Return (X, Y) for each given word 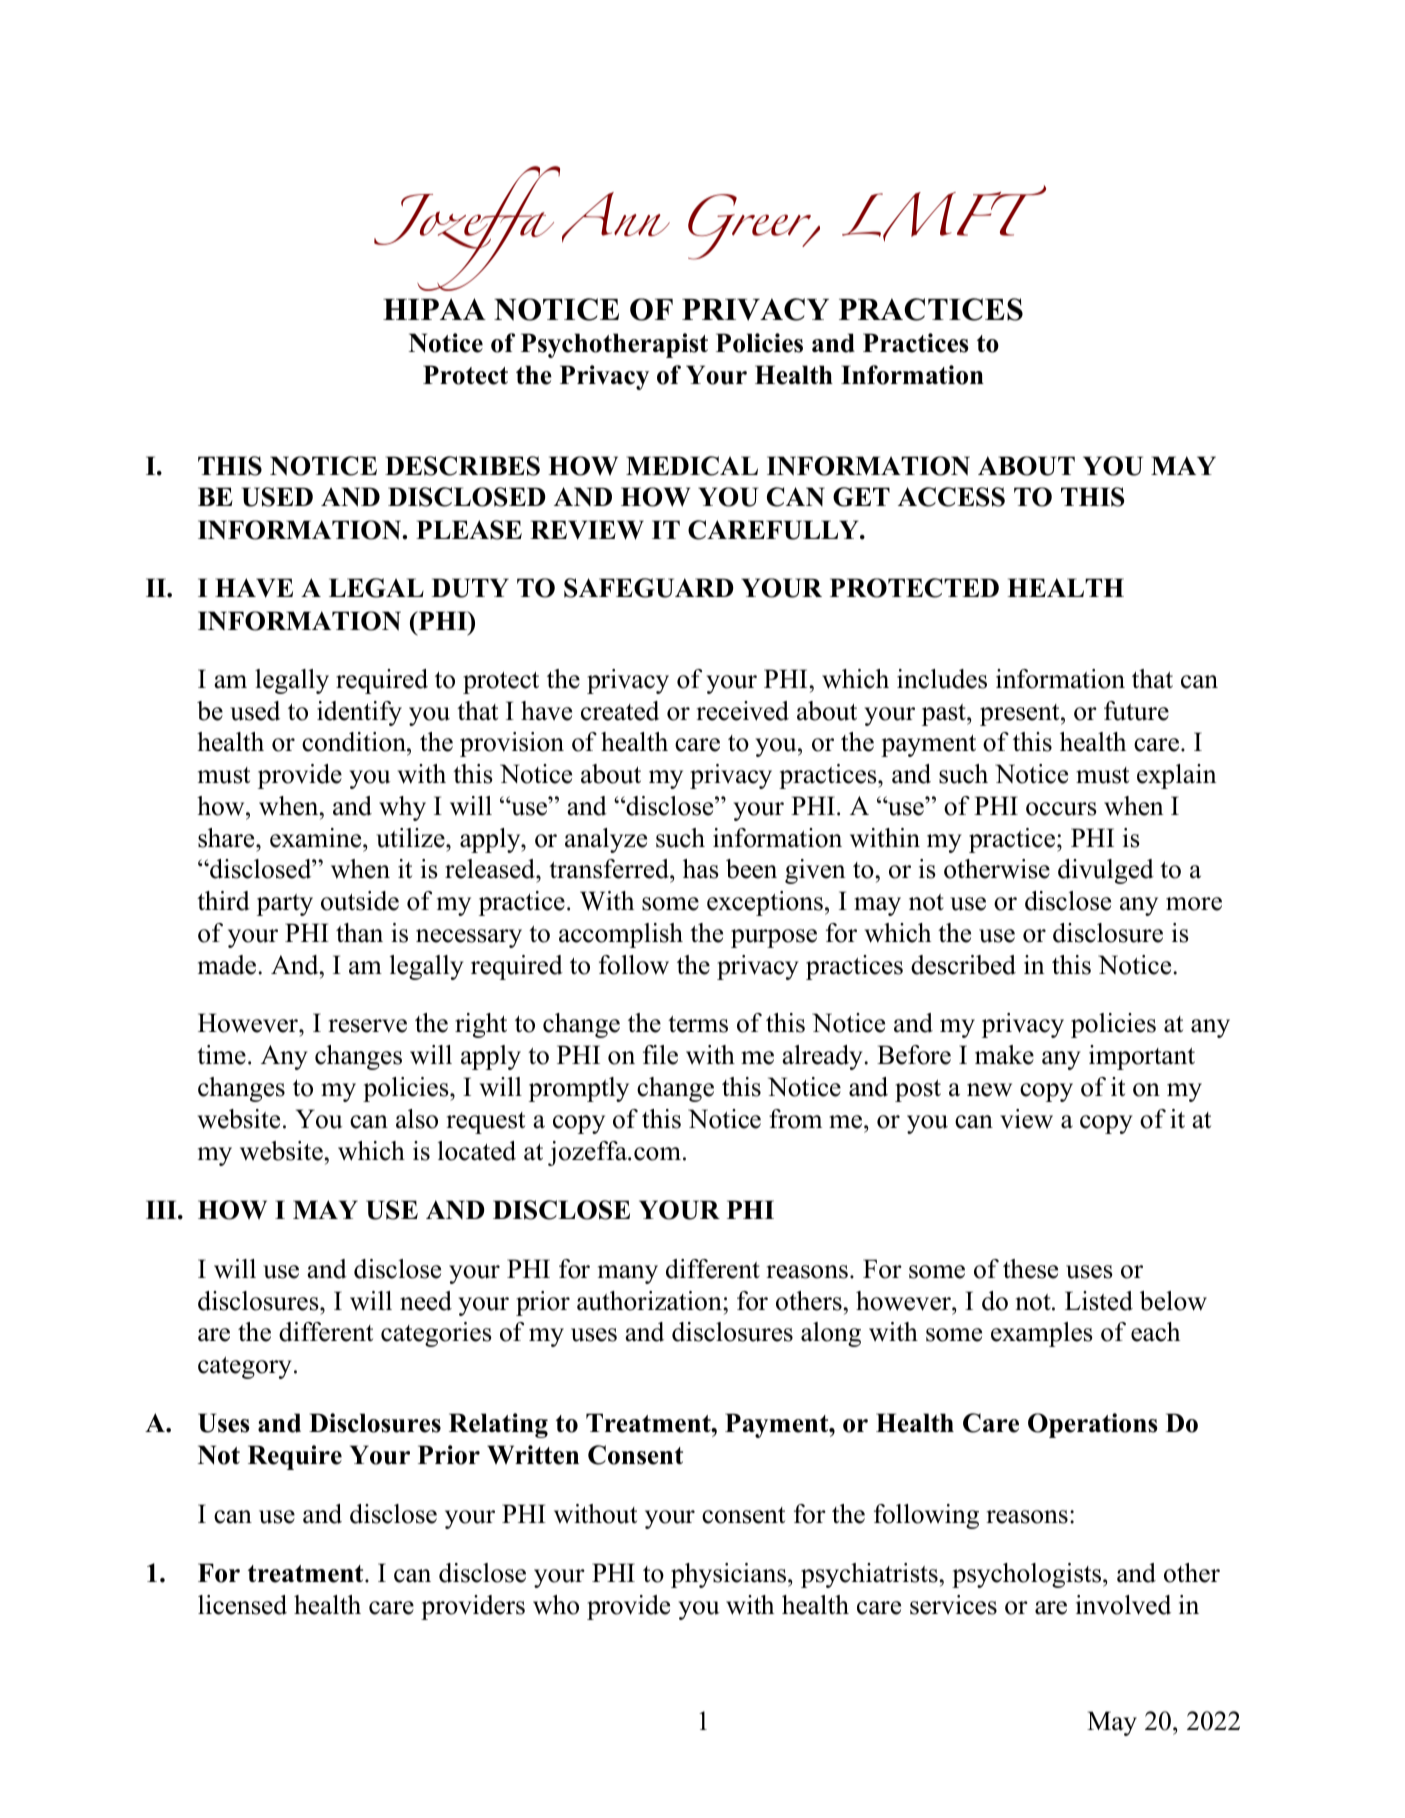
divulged (1106, 871)
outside (360, 901)
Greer (751, 227)
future (1136, 711)
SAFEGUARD (649, 588)
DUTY (470, 588)
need (426, 1301)
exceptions (765, 903)
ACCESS (951, 497)
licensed (242, 1605)
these (1030, 1269)
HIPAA (434, 309)
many (628, 1274)
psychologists (1028, 1575)
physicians (730, 1575)
